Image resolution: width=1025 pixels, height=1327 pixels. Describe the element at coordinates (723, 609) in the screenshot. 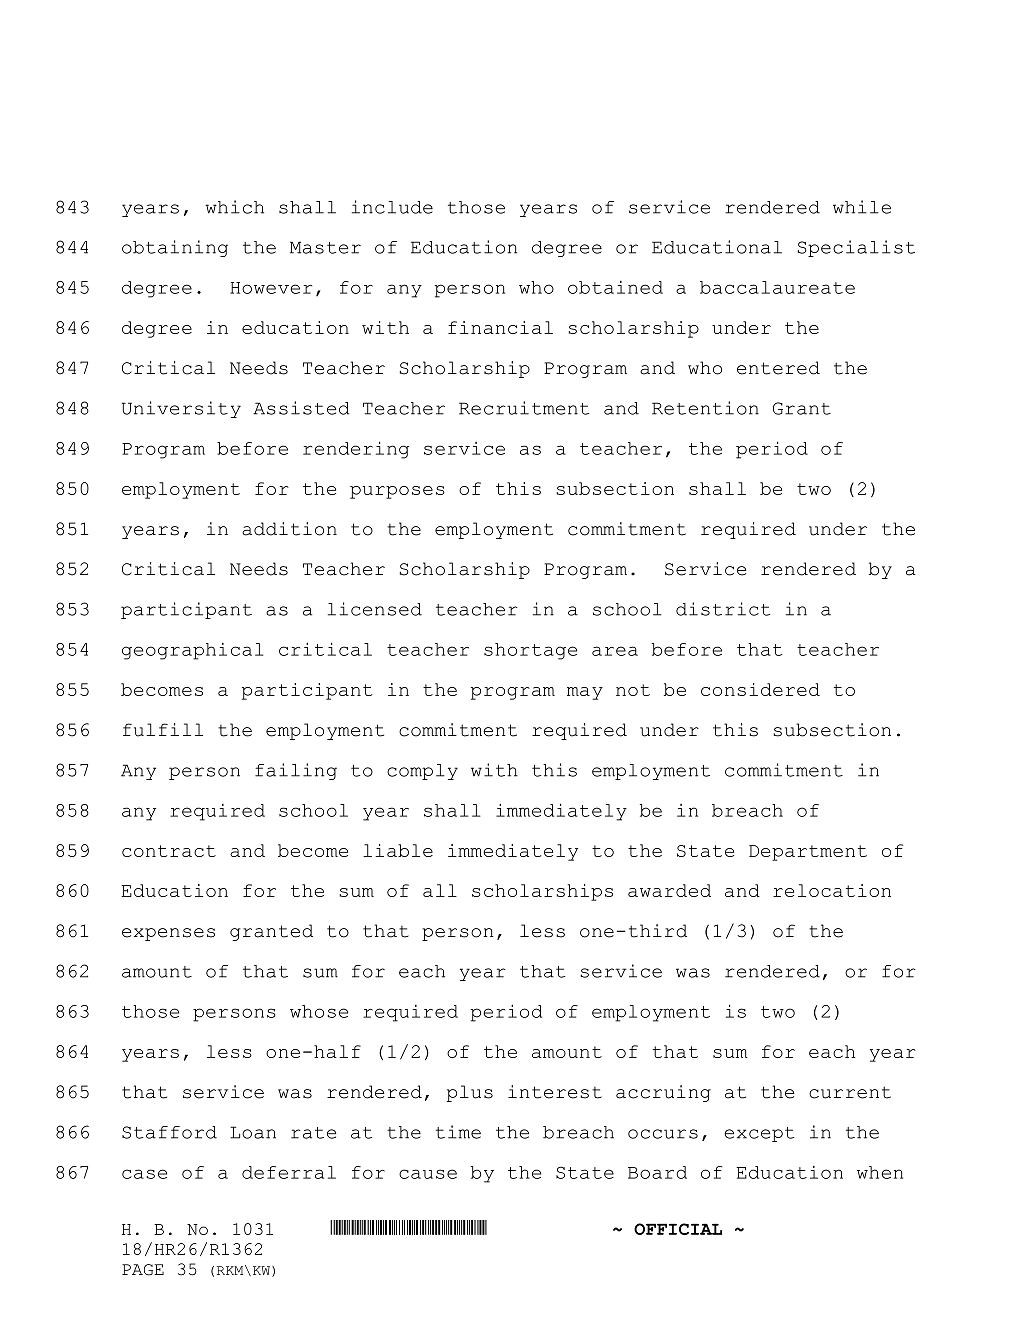

I see `district` at that location.
